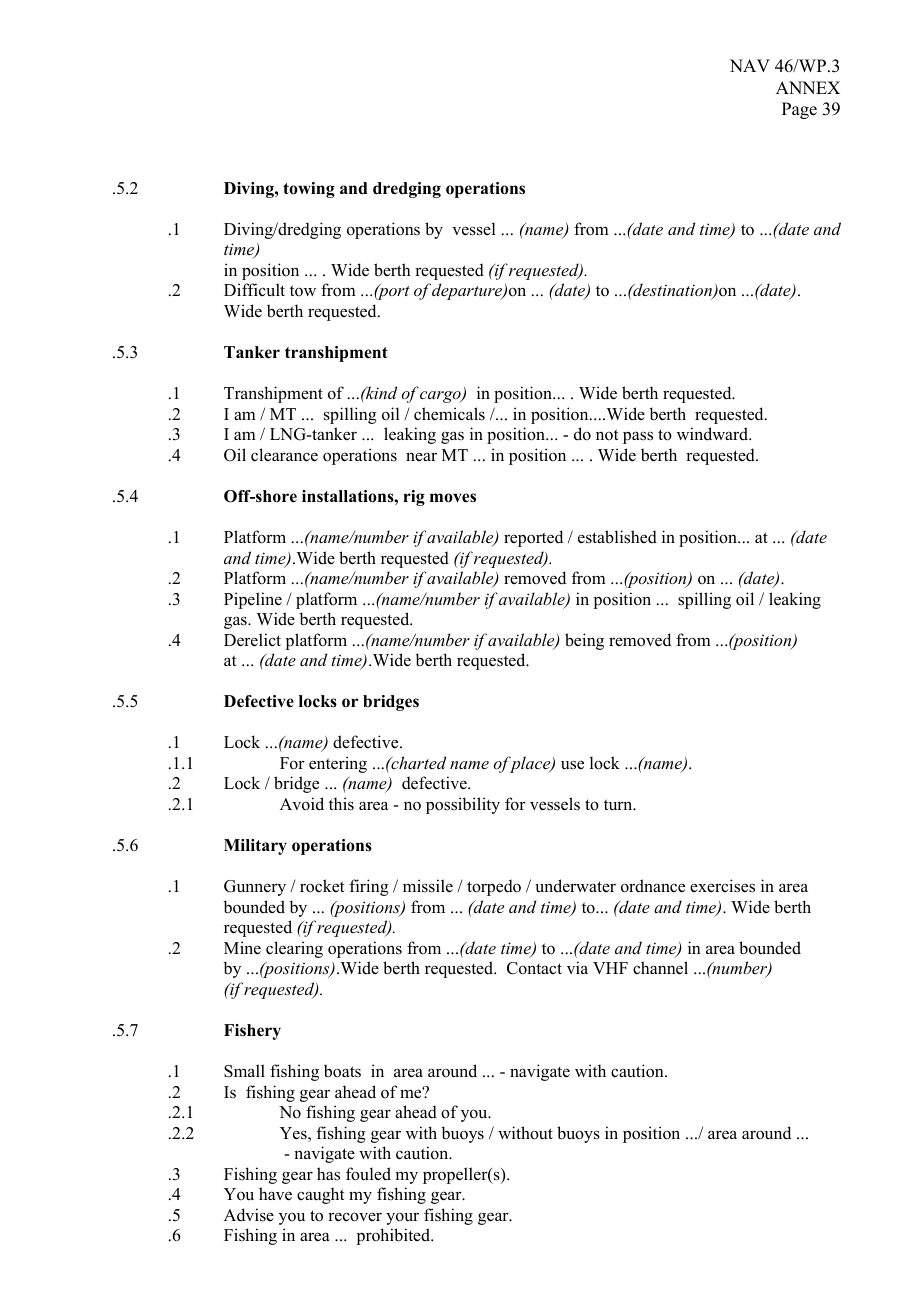 This screenshot has width=924, height=1308. Describe the element at coordinates (309, 190) in the screenshot. I see `towing` at that location.
